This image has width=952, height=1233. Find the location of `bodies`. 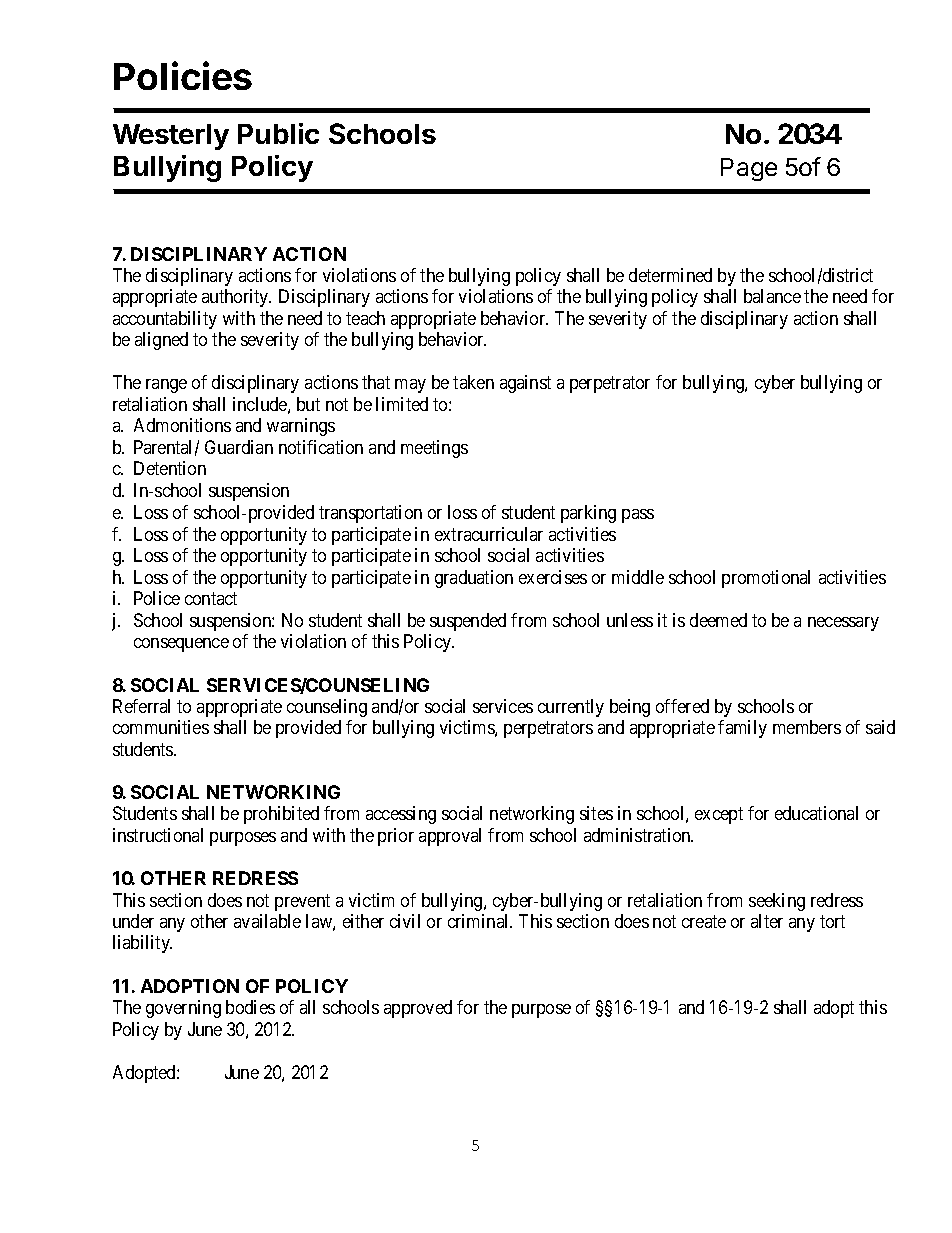

bodies is located at coordinates (250, 1007).
